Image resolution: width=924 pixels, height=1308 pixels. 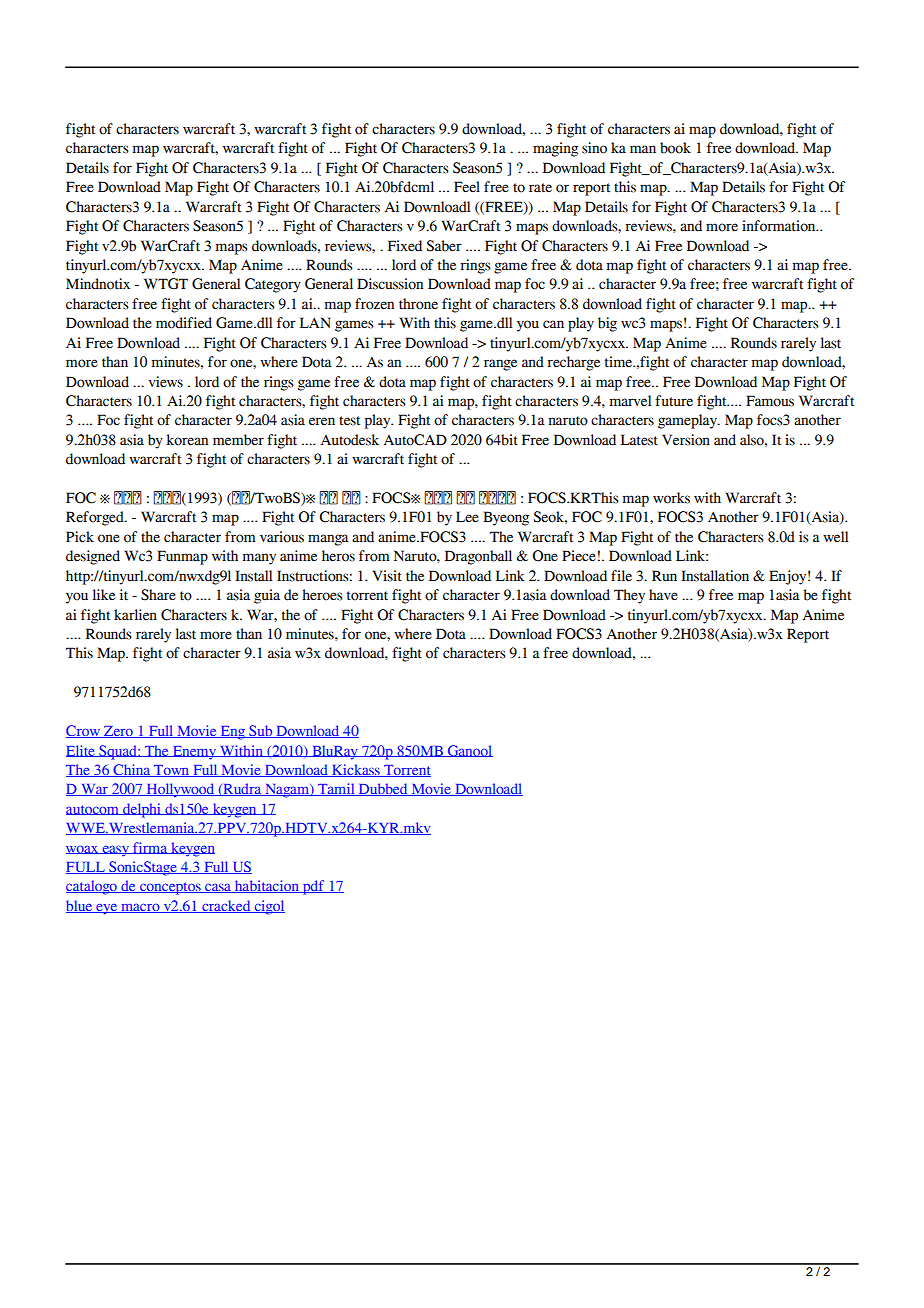 I want to click on Lee, so click(x=467, y=517).
